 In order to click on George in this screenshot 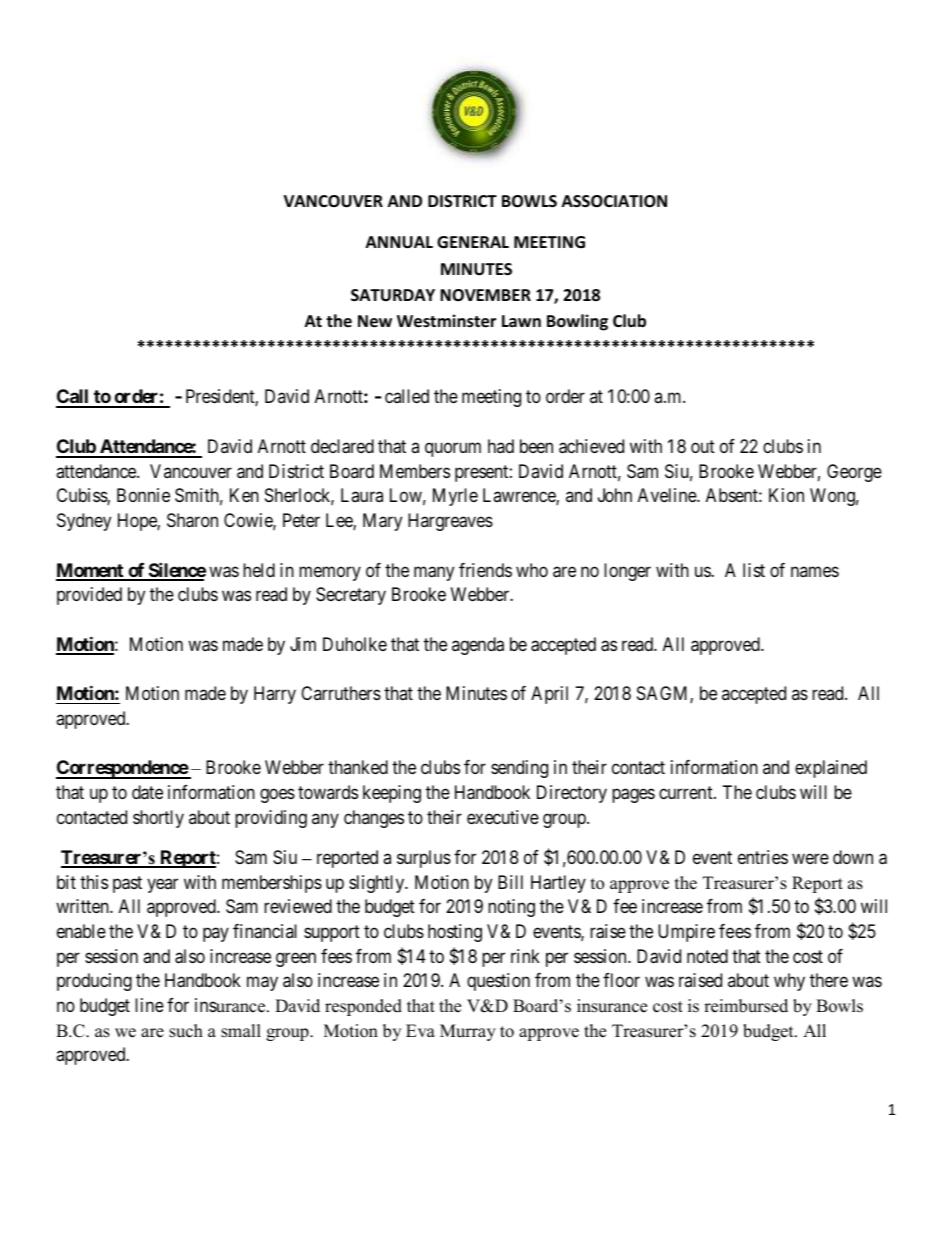, I will do `click(854, 473)`.
